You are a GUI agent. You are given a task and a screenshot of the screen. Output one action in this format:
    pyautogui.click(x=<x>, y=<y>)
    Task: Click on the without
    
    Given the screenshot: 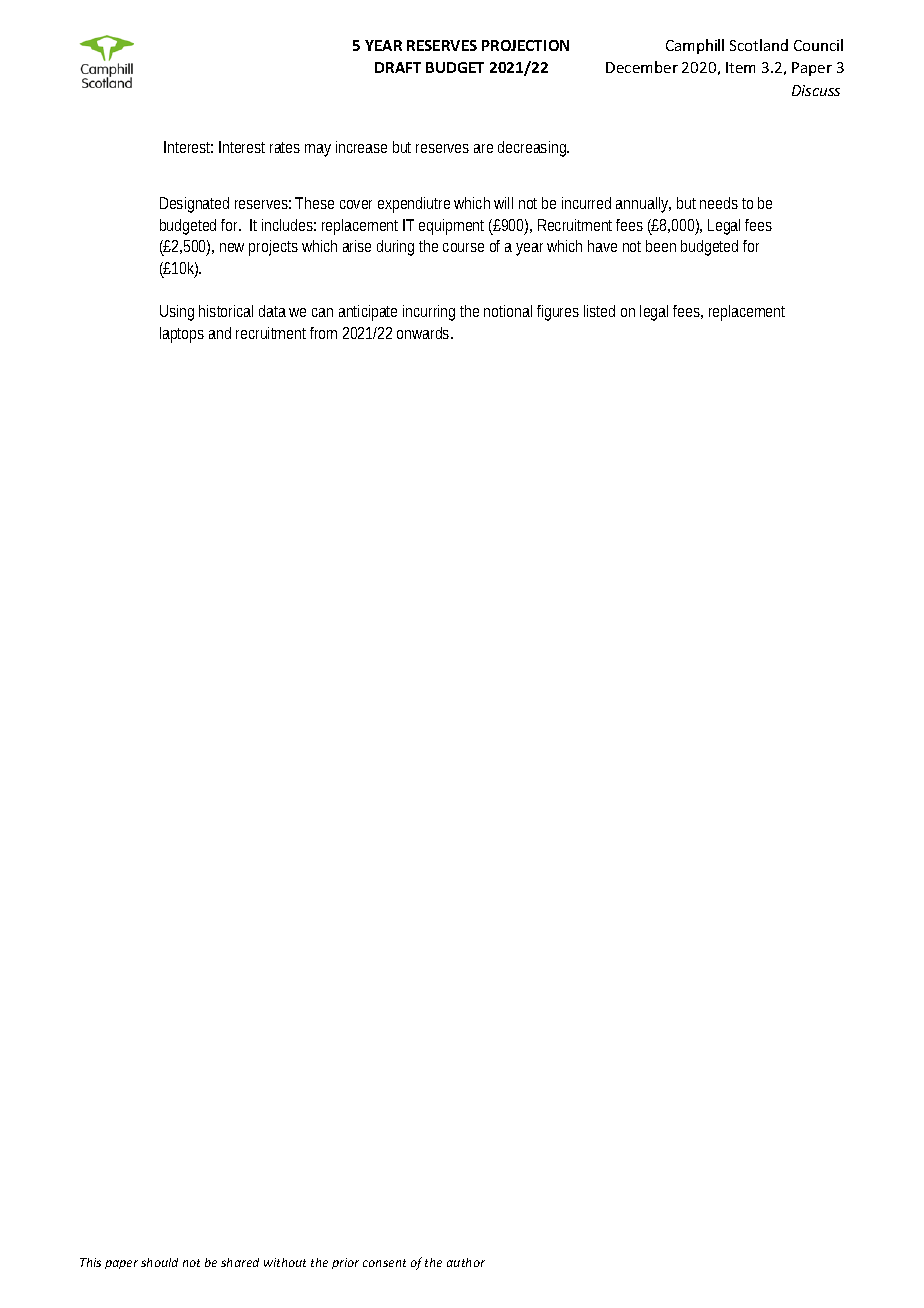 What is the action you would take?
    pyautogui.click(x=285, y=1262)
